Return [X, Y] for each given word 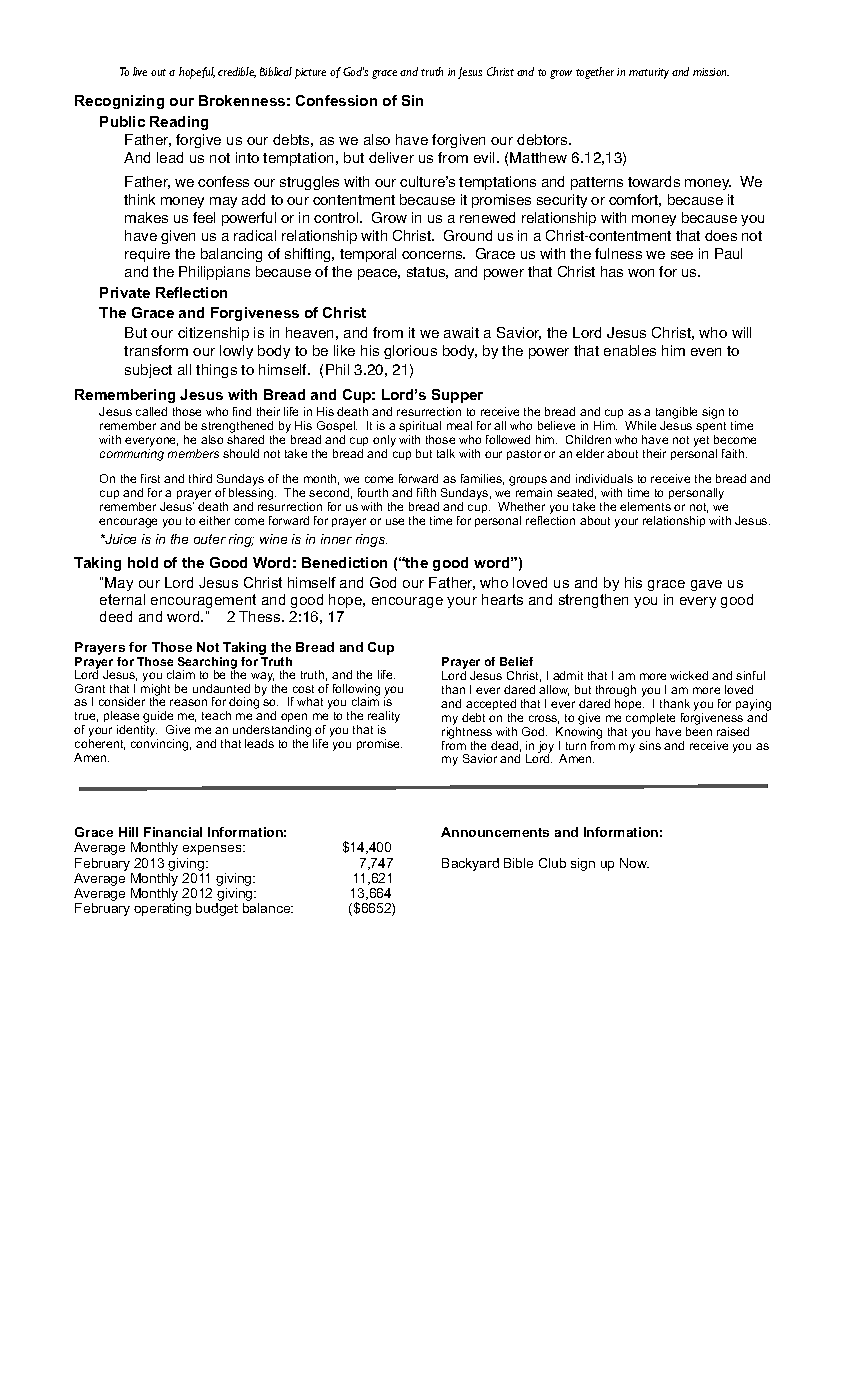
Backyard [470, 864]
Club [552, 863]
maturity [649, 73]
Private [125, 292]
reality [384, 718]
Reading [179, 123]
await [461, 332]
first [150, 478]
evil [486, 157]
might [155, 691]
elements [645, 506]
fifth [426, 492]
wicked [689, 675]
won [641, 273]
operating [162, 909]
